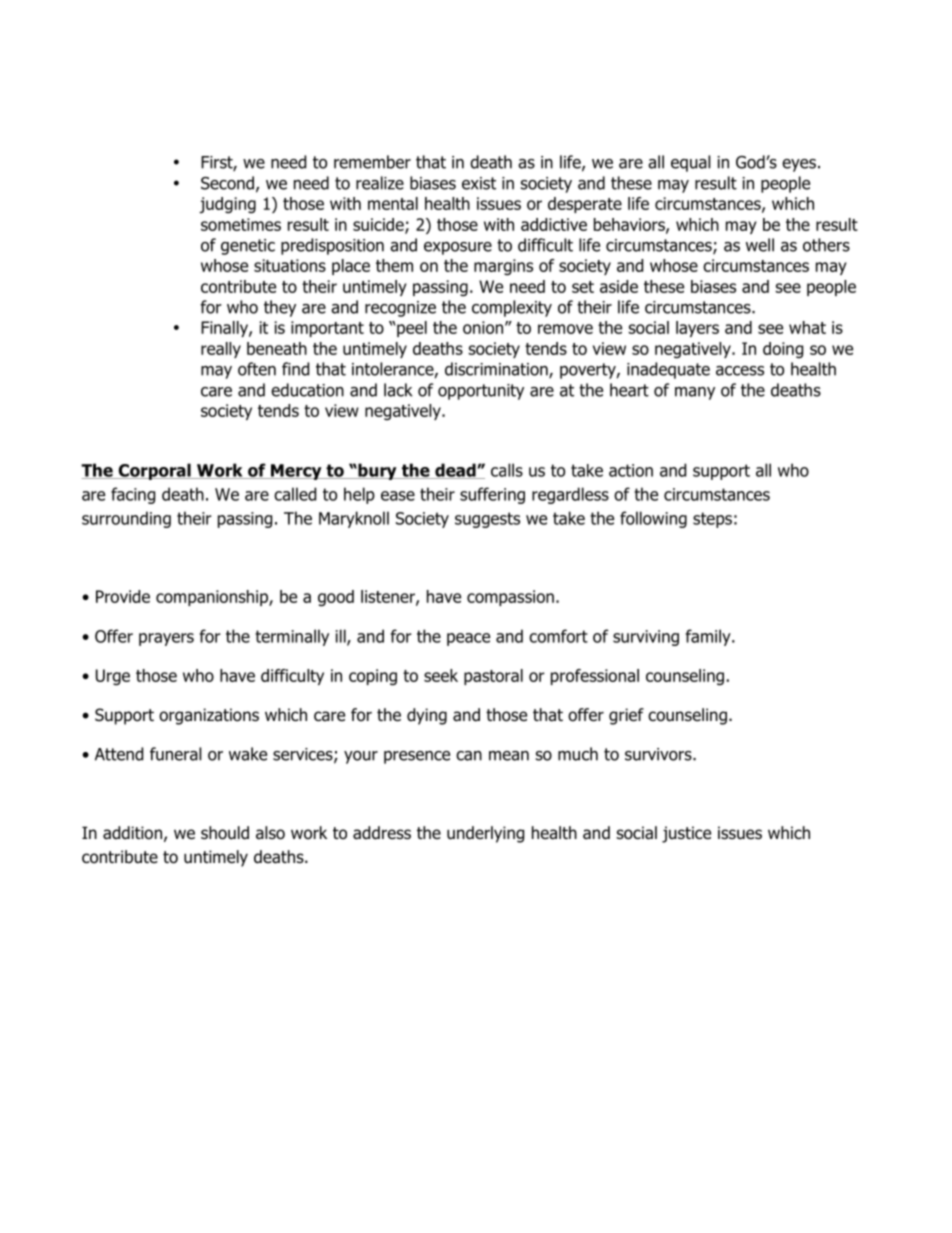  I want to click on equal, so click(690, 163).
